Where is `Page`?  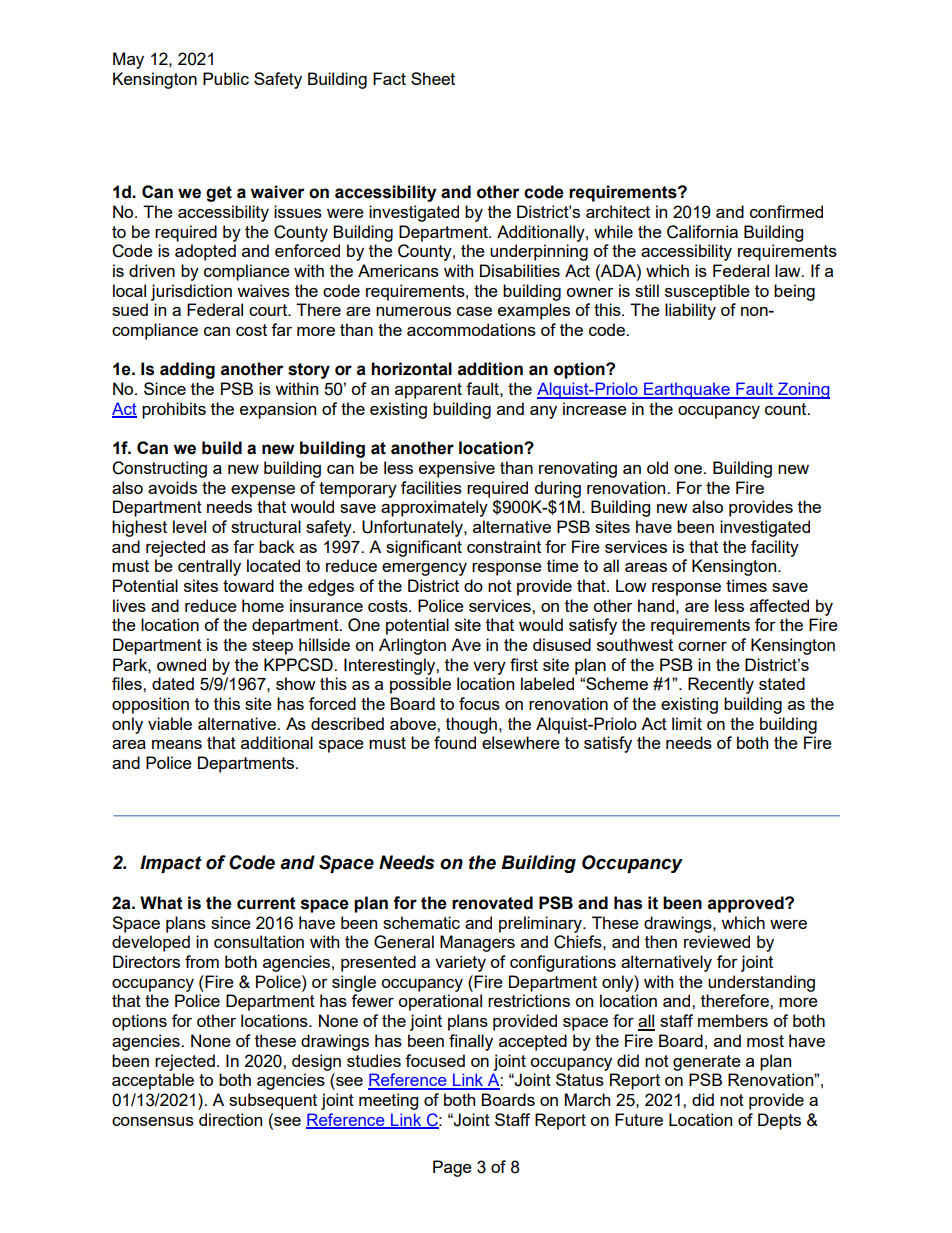
Page is located at coordinates (452, 1168).
